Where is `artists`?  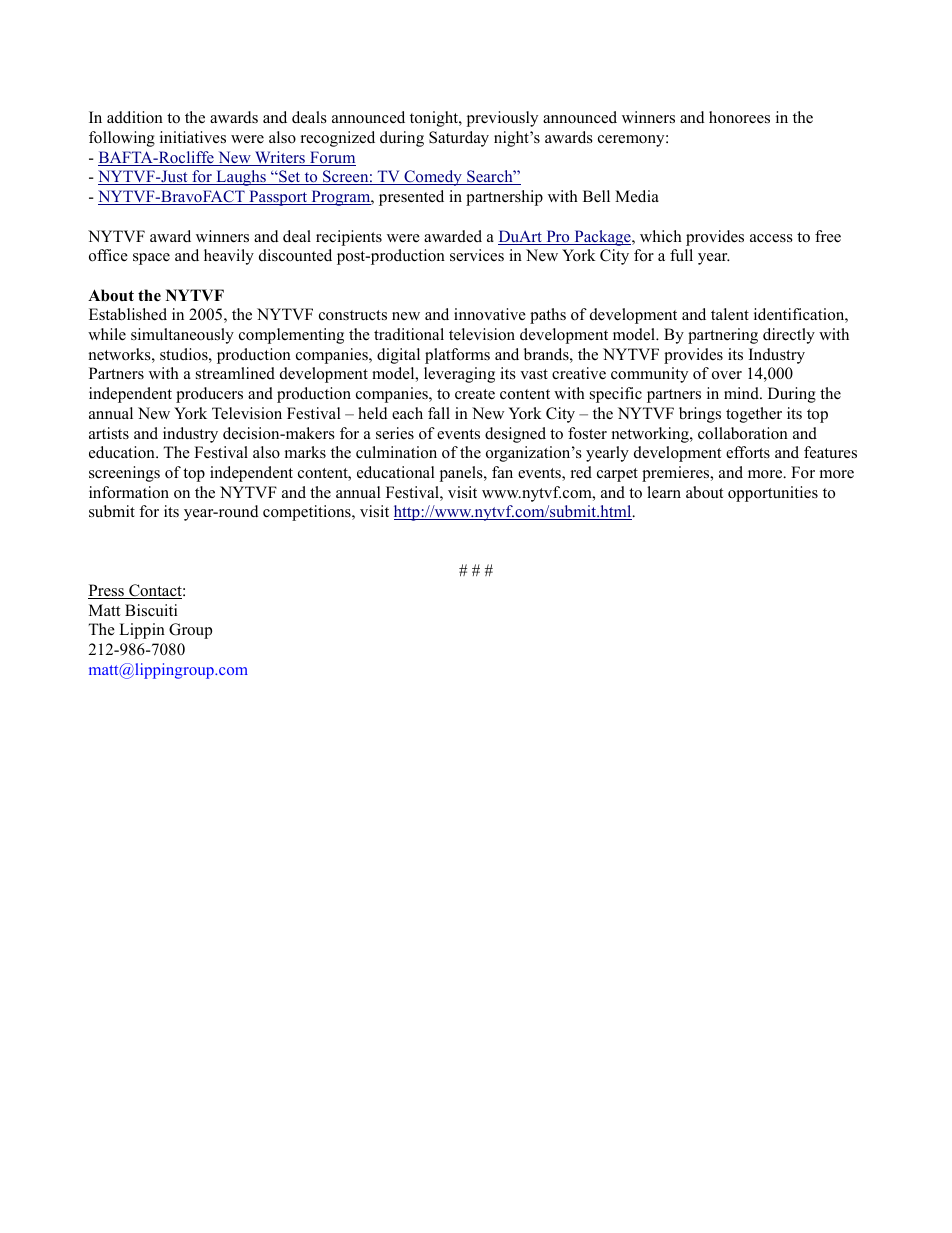 artists is located at coordinates (109, 433).
